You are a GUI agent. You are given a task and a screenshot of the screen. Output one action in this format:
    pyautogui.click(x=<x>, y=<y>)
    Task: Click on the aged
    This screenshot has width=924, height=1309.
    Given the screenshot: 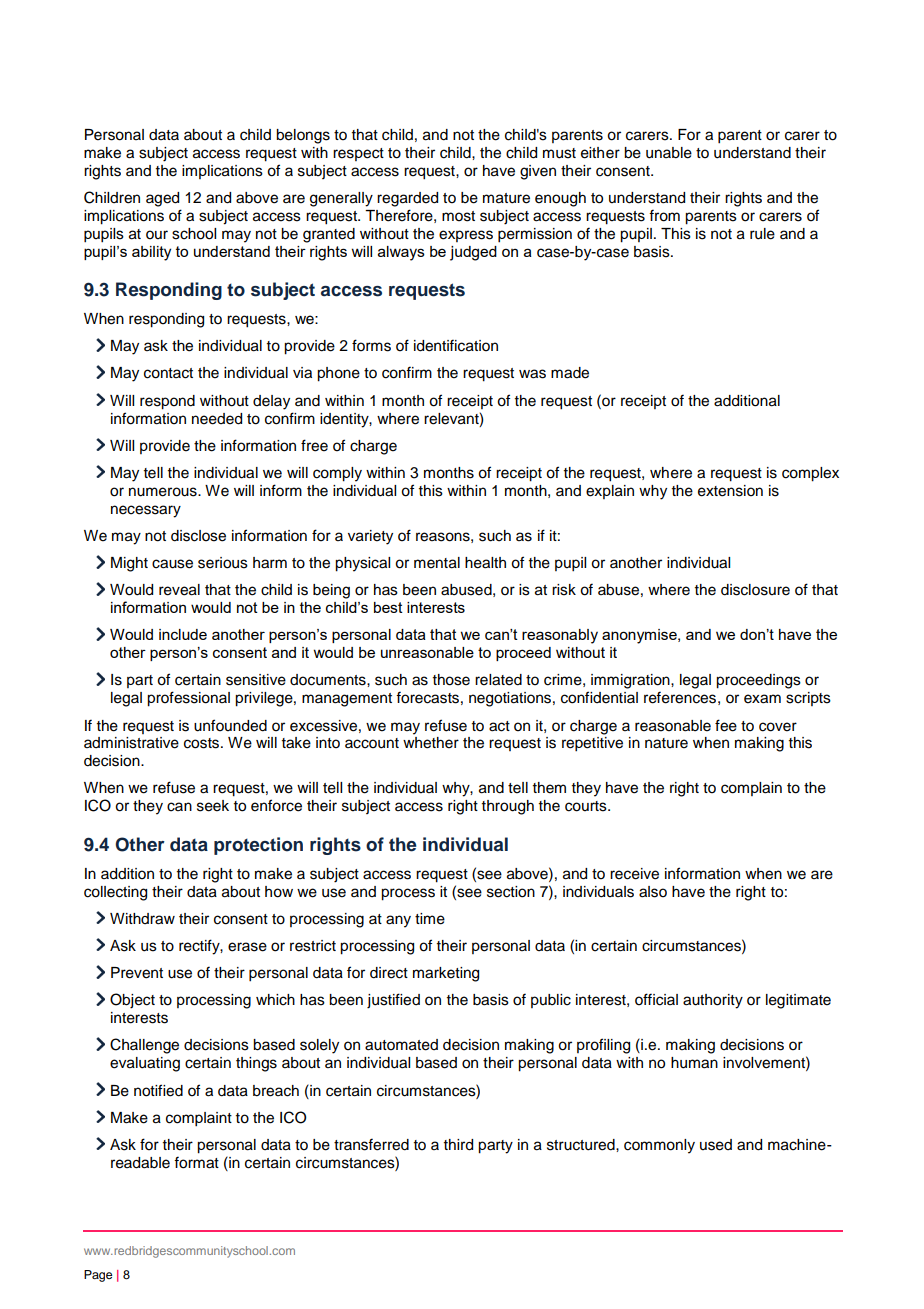 What is the action you would take?
    pyautogui.click(x=162, y=199)
